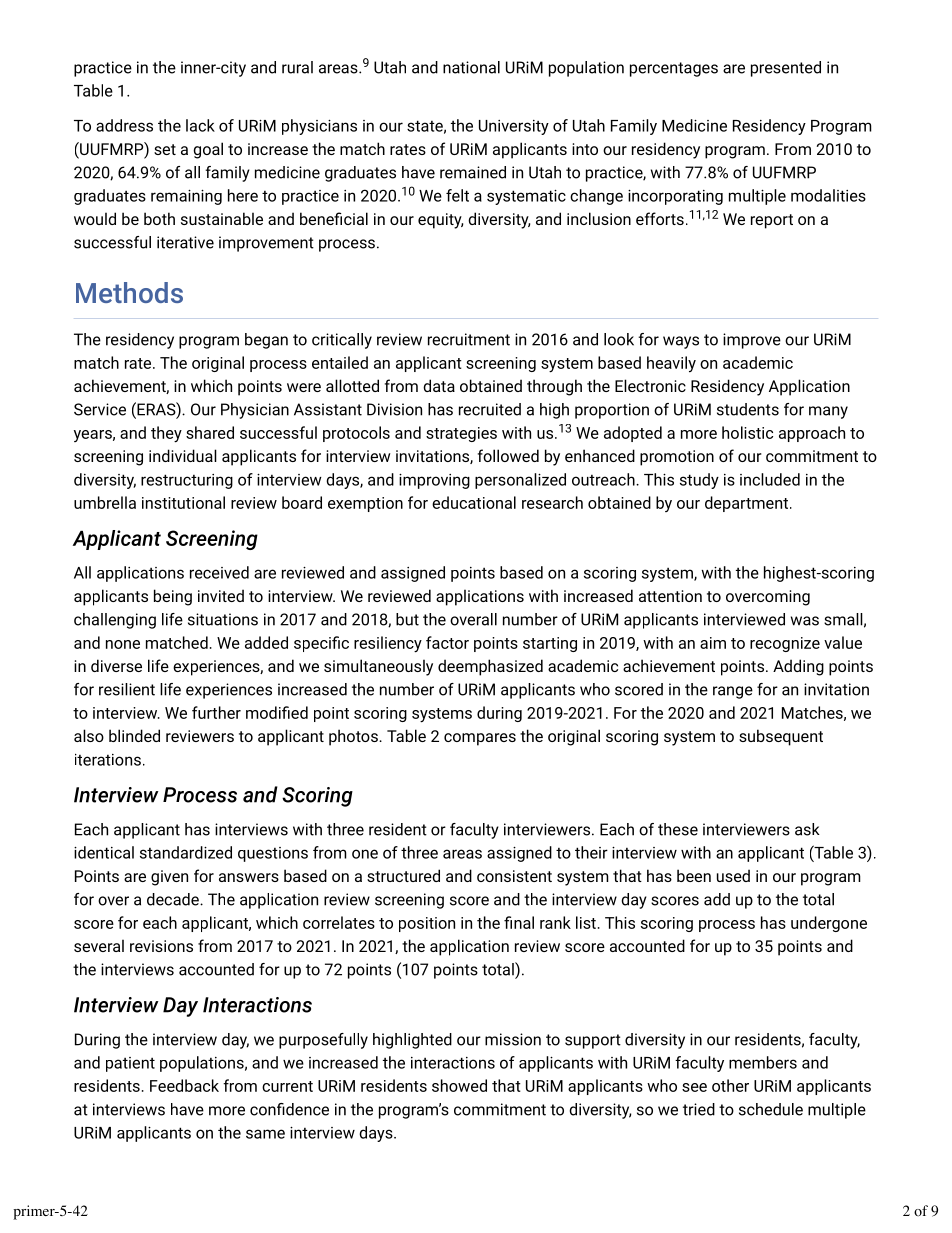 The image size is (952, 1233). Describe the element at coordinates (786, 69) in the screenshot. I see `presented` at that location.
